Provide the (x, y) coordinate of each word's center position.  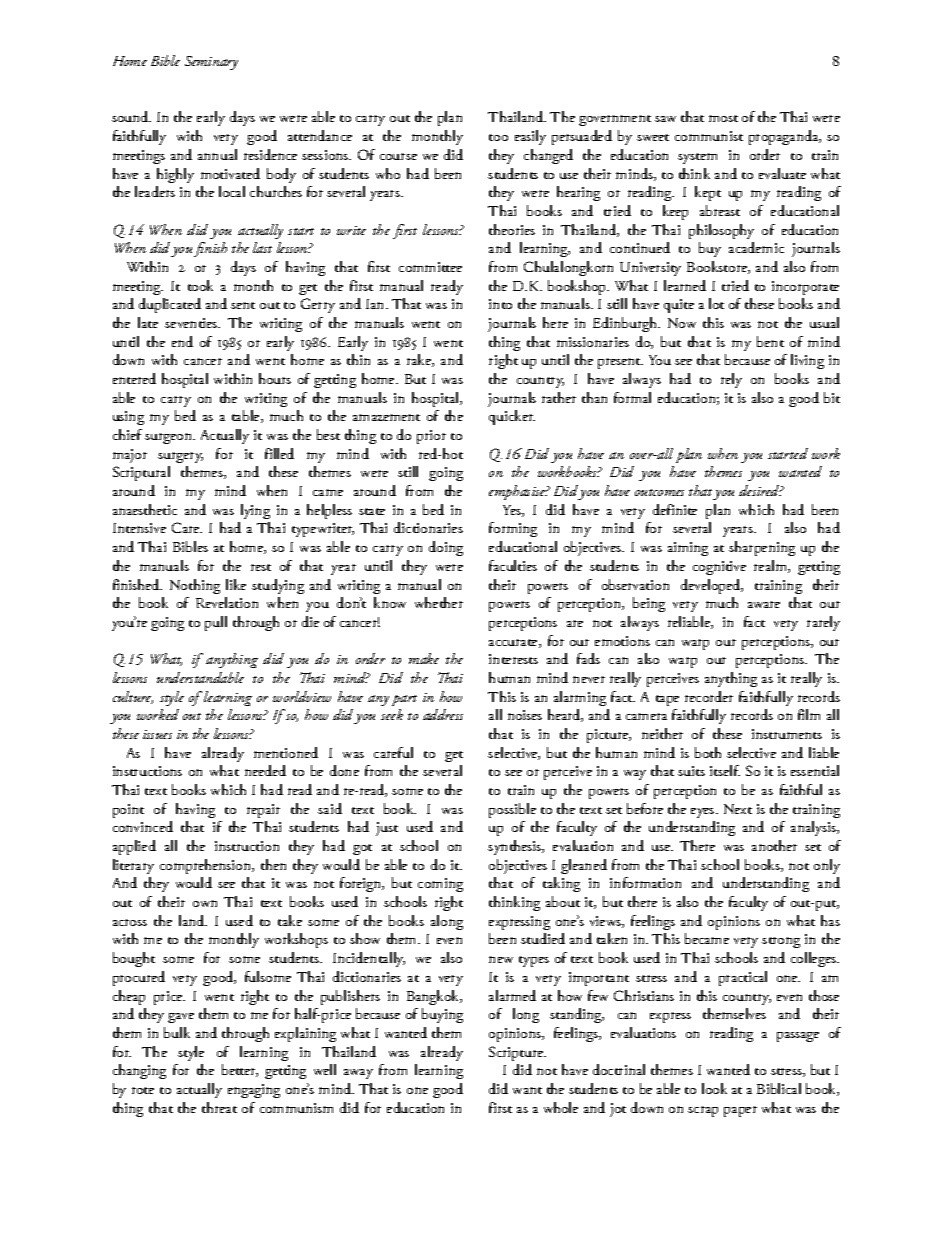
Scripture (517, 1053)
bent (770, 341)
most (723, 118)
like (236, 584)
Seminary (211, 63)
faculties (513, 565)
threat (219, 1107)
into (500, 304)
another (774, 845)
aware (764, 604)
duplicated (170, 305)
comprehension (207, 866)
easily (530, 137)
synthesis (516, 847)
